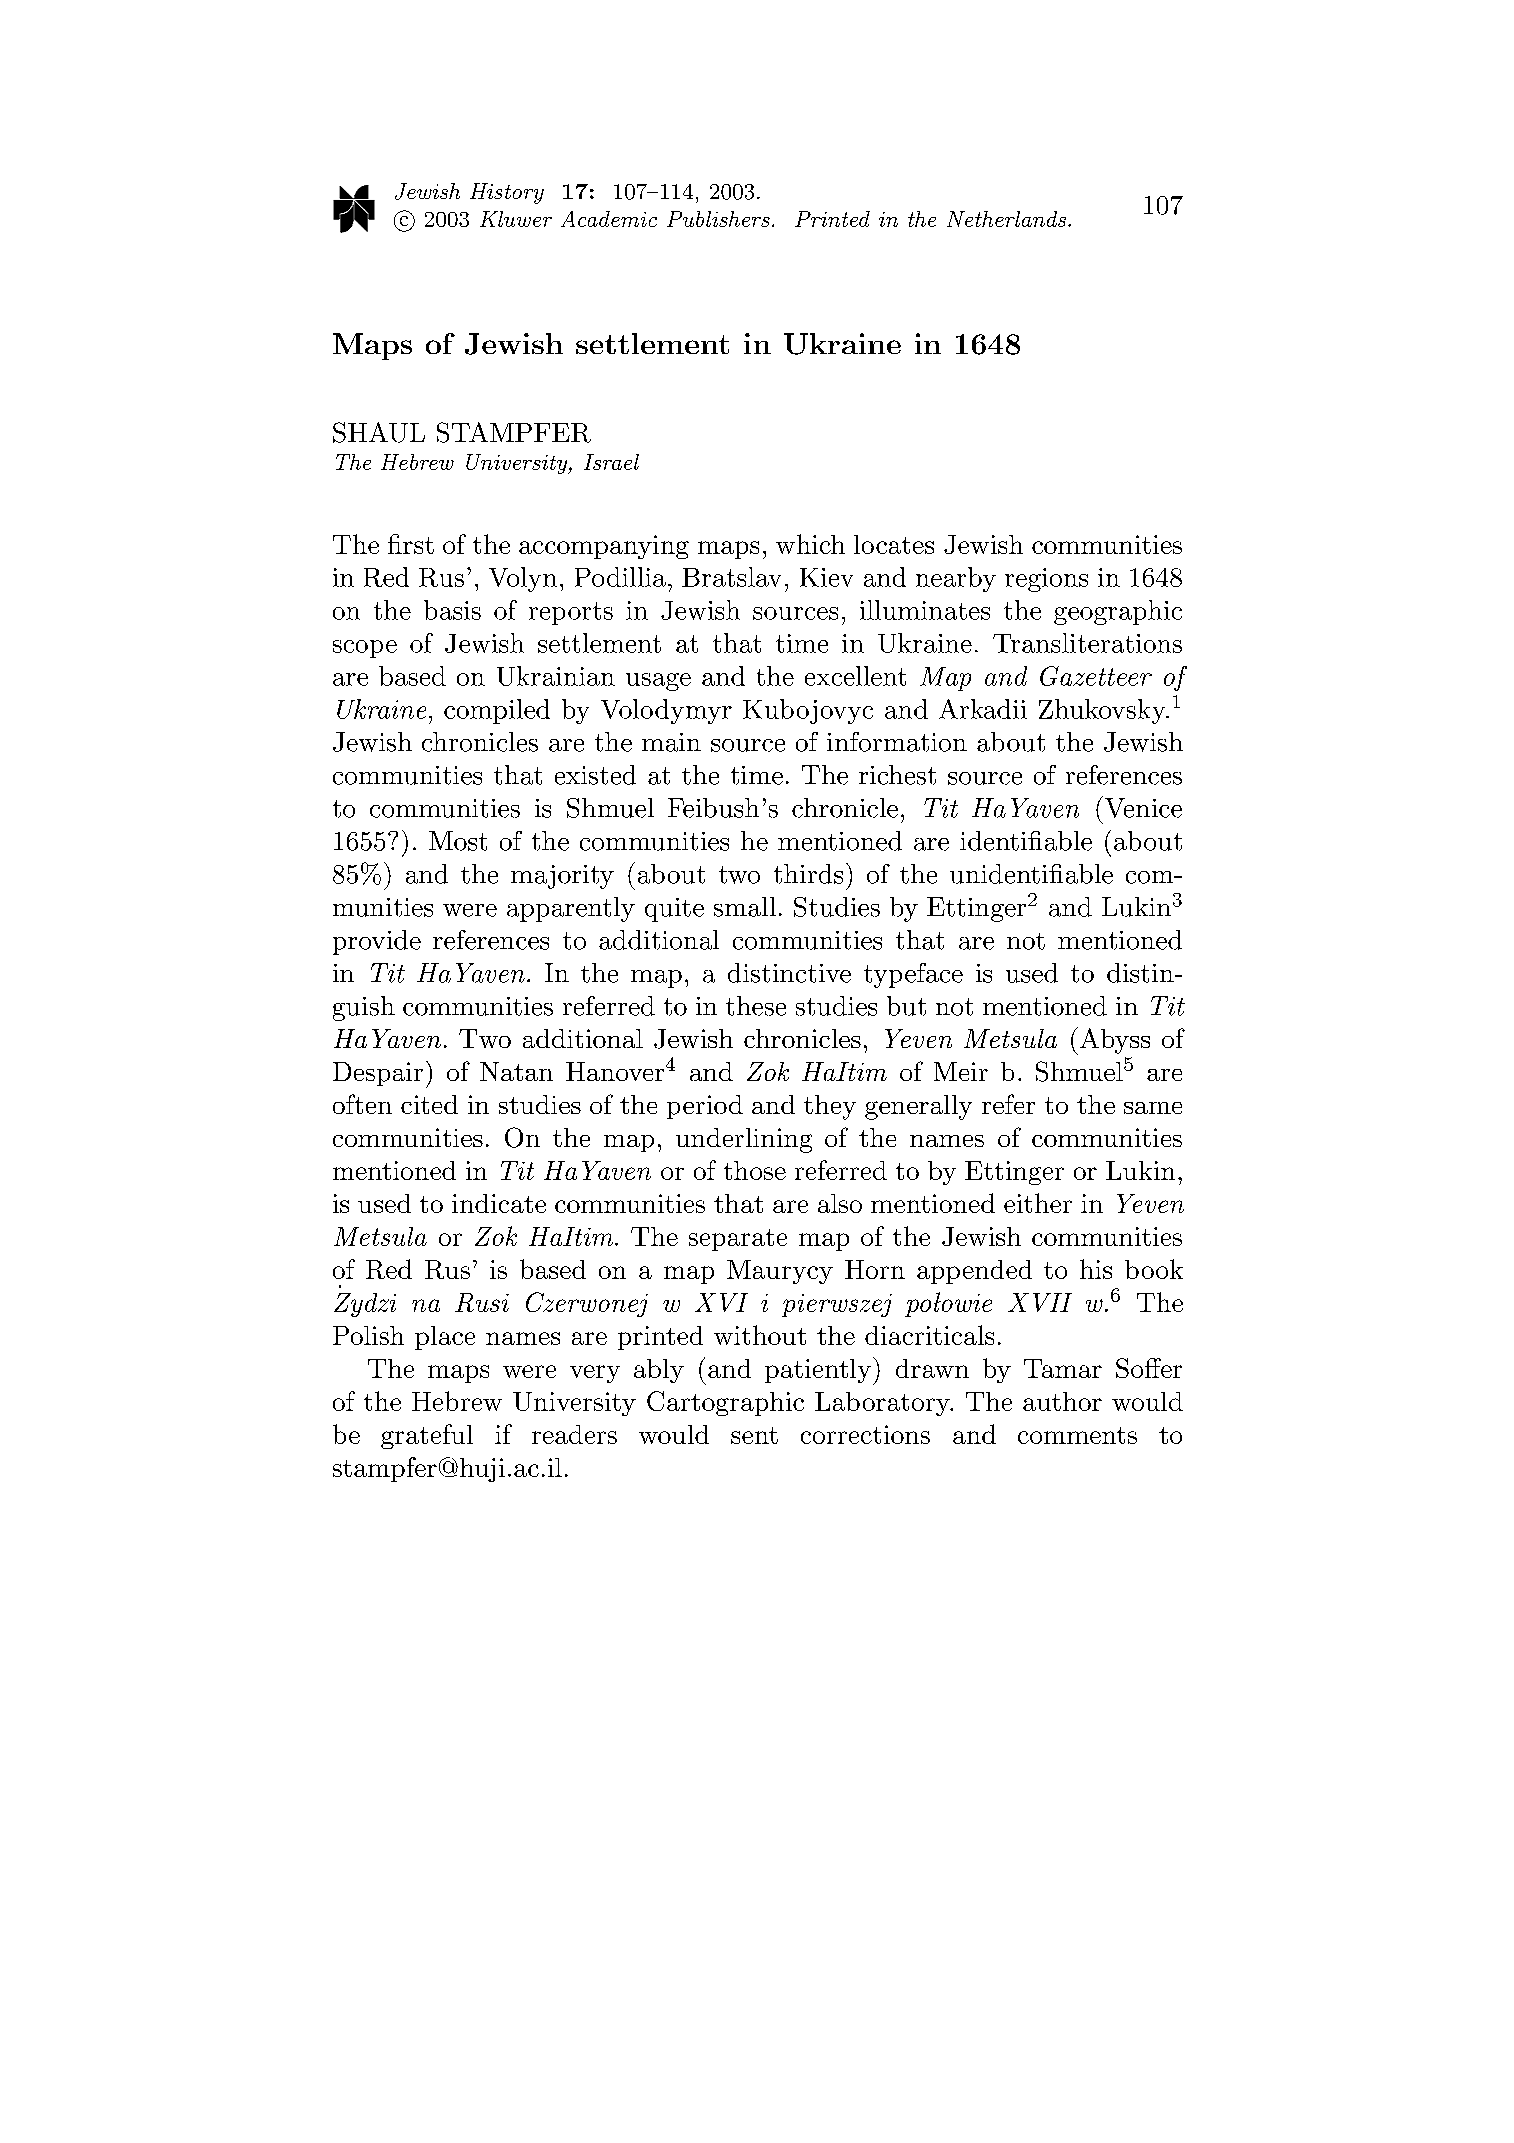 Image resolution: width=1514 pixels, height=2143 pixels. What do you see at coordinates (718, 219) in the image?
I see `Publishers` at bounding box center [718, 219].
